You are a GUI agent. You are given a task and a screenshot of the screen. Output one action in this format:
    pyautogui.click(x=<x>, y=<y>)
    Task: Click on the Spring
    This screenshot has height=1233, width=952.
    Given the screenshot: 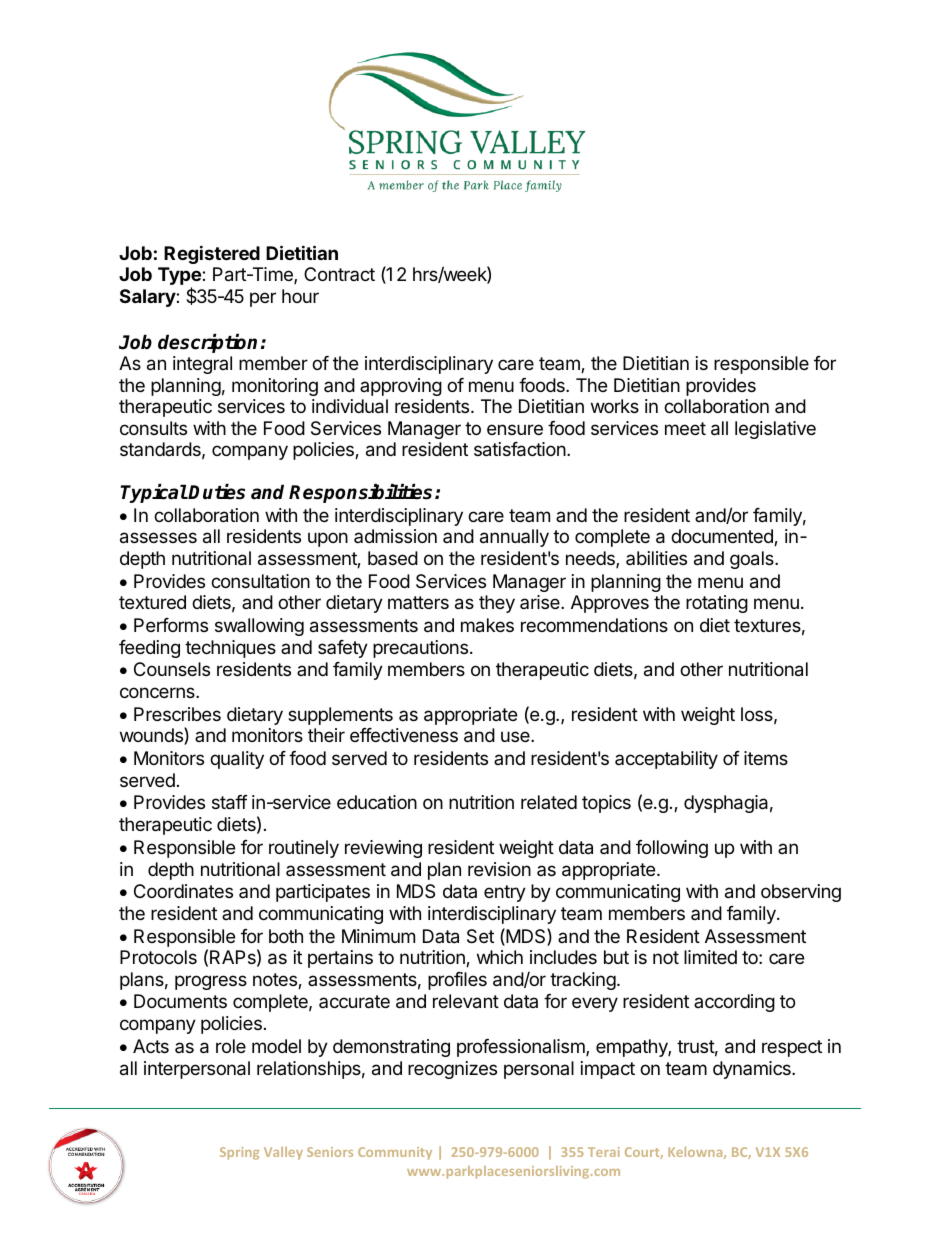 What is the action you would take?
    pyautogui.click(x=239, y=1153)
